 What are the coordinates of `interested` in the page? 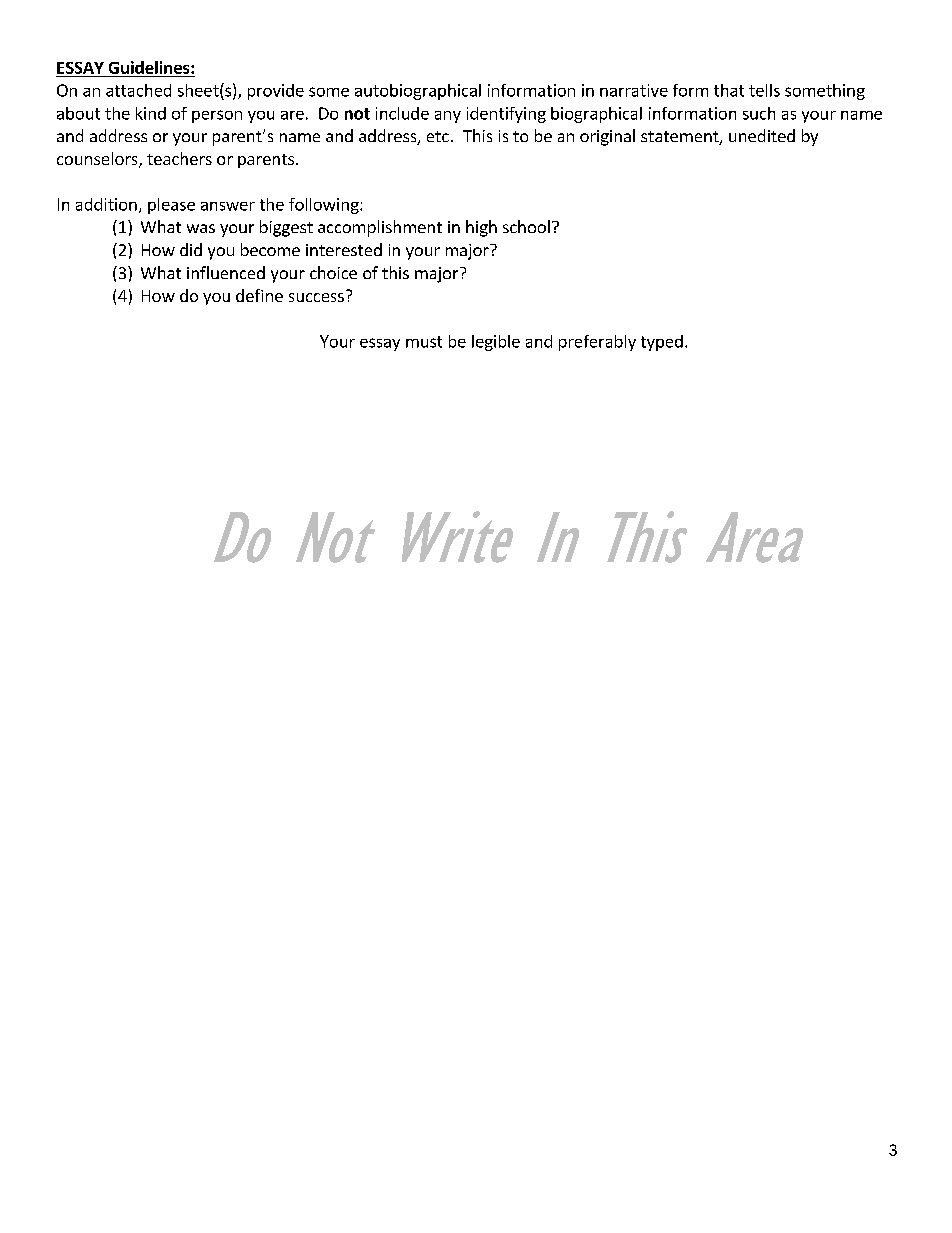 It's located at (344, 249).
